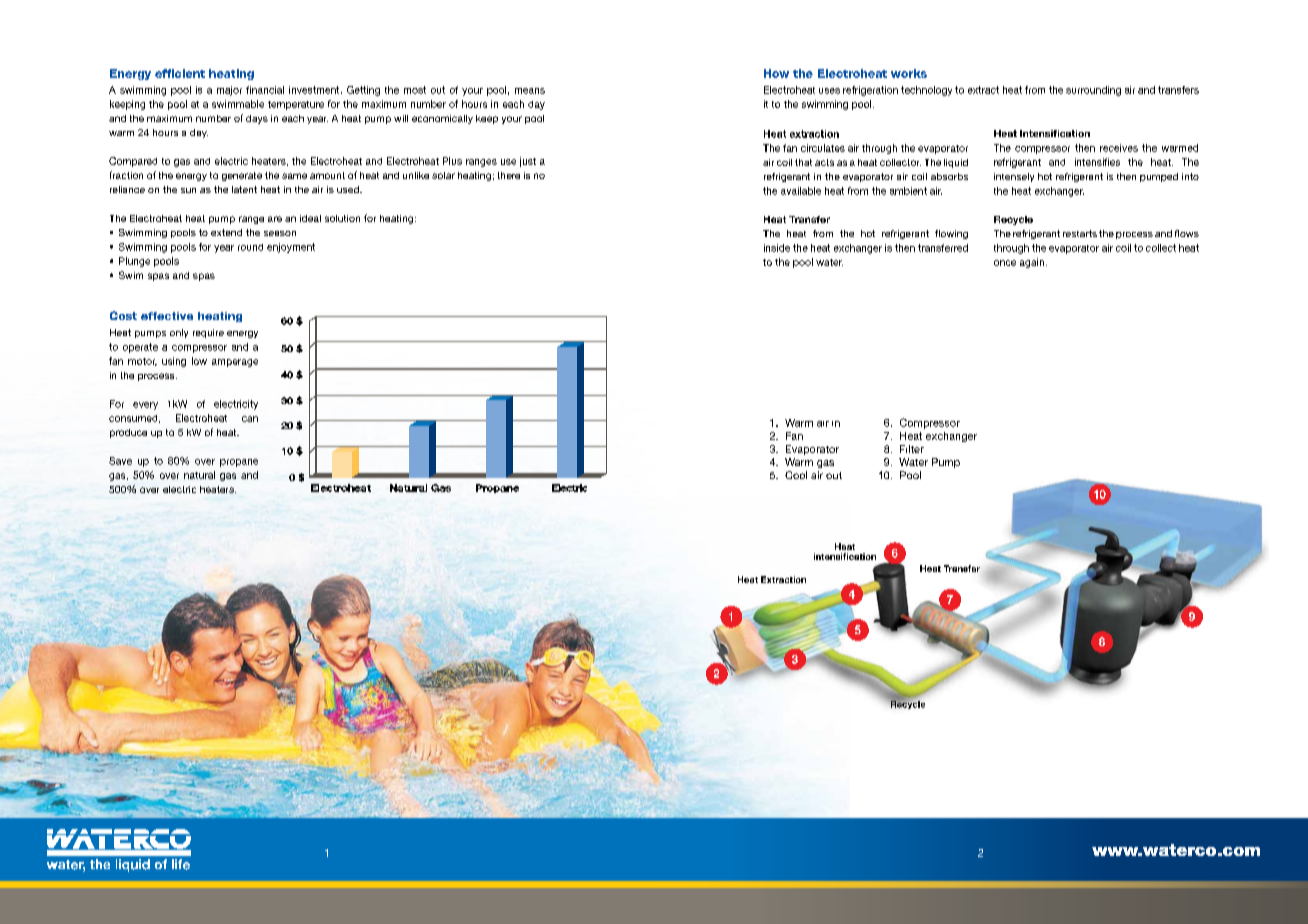  What do you see at coordinates (912, 449) in the screenshot?
I see `Filter` at bounding box center [912, 449].
